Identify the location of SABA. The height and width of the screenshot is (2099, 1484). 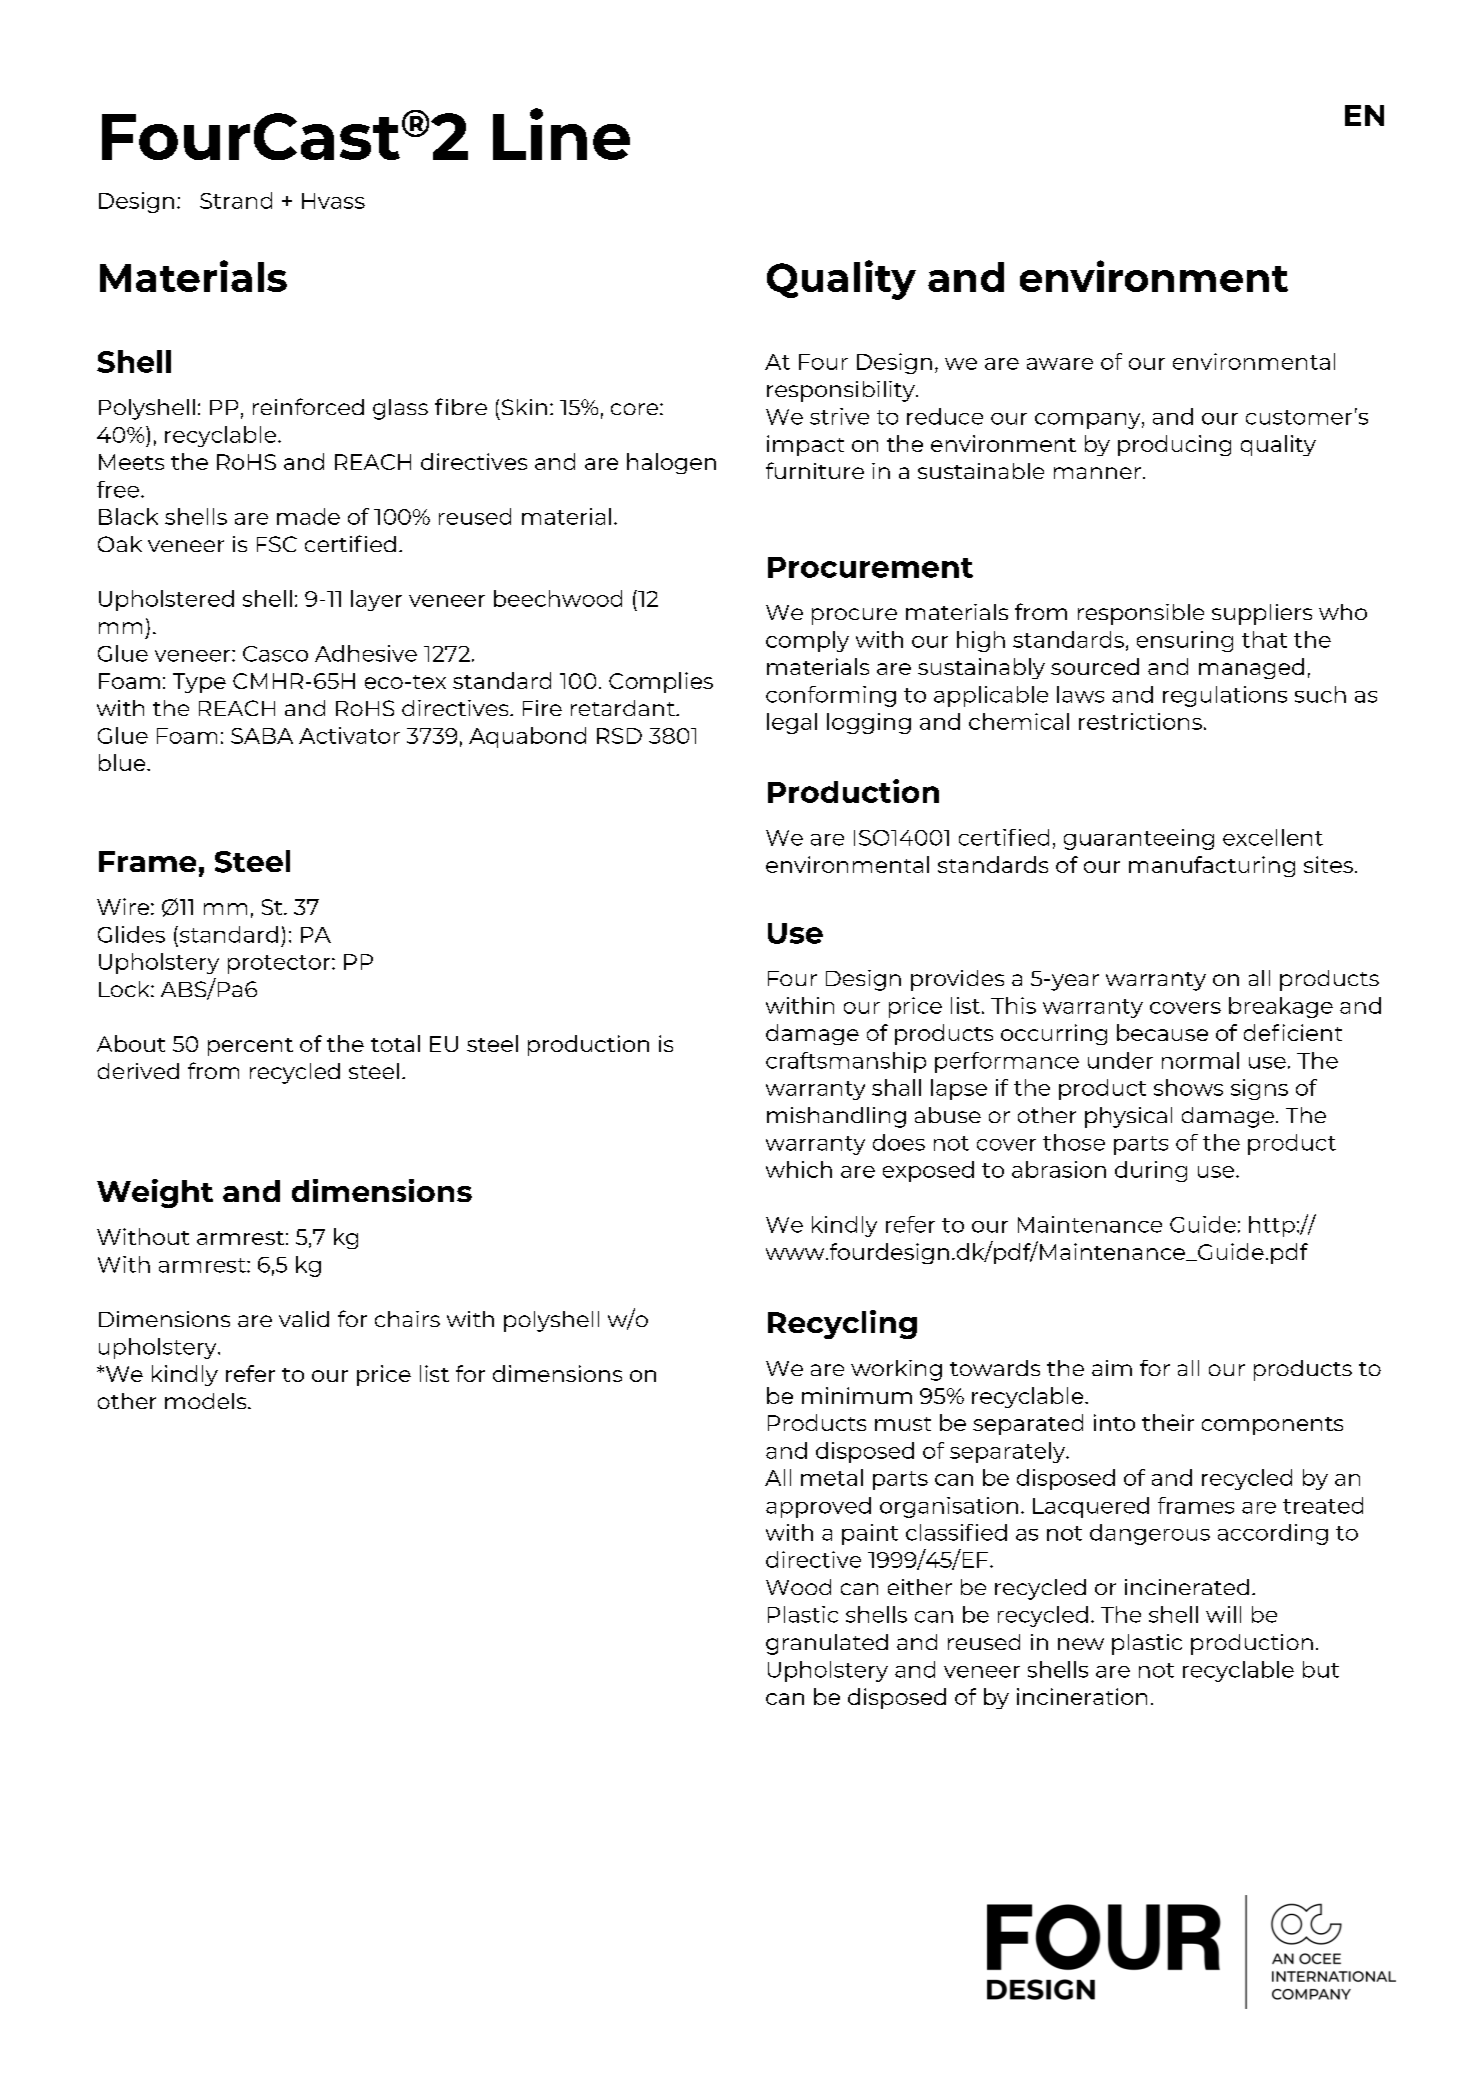
(262, 736).
